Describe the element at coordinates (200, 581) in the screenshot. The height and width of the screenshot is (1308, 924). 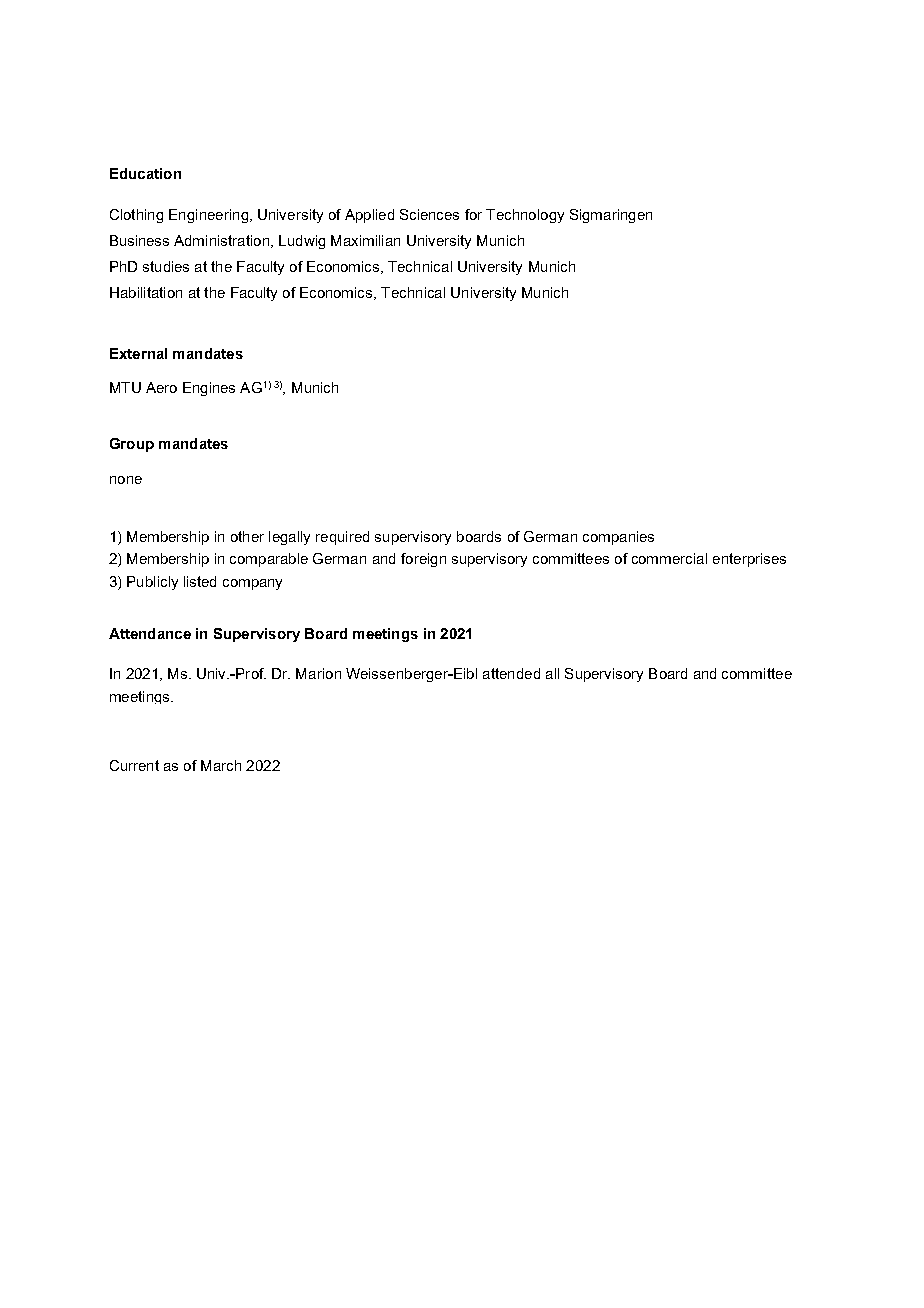
I see `listed` at that location.
